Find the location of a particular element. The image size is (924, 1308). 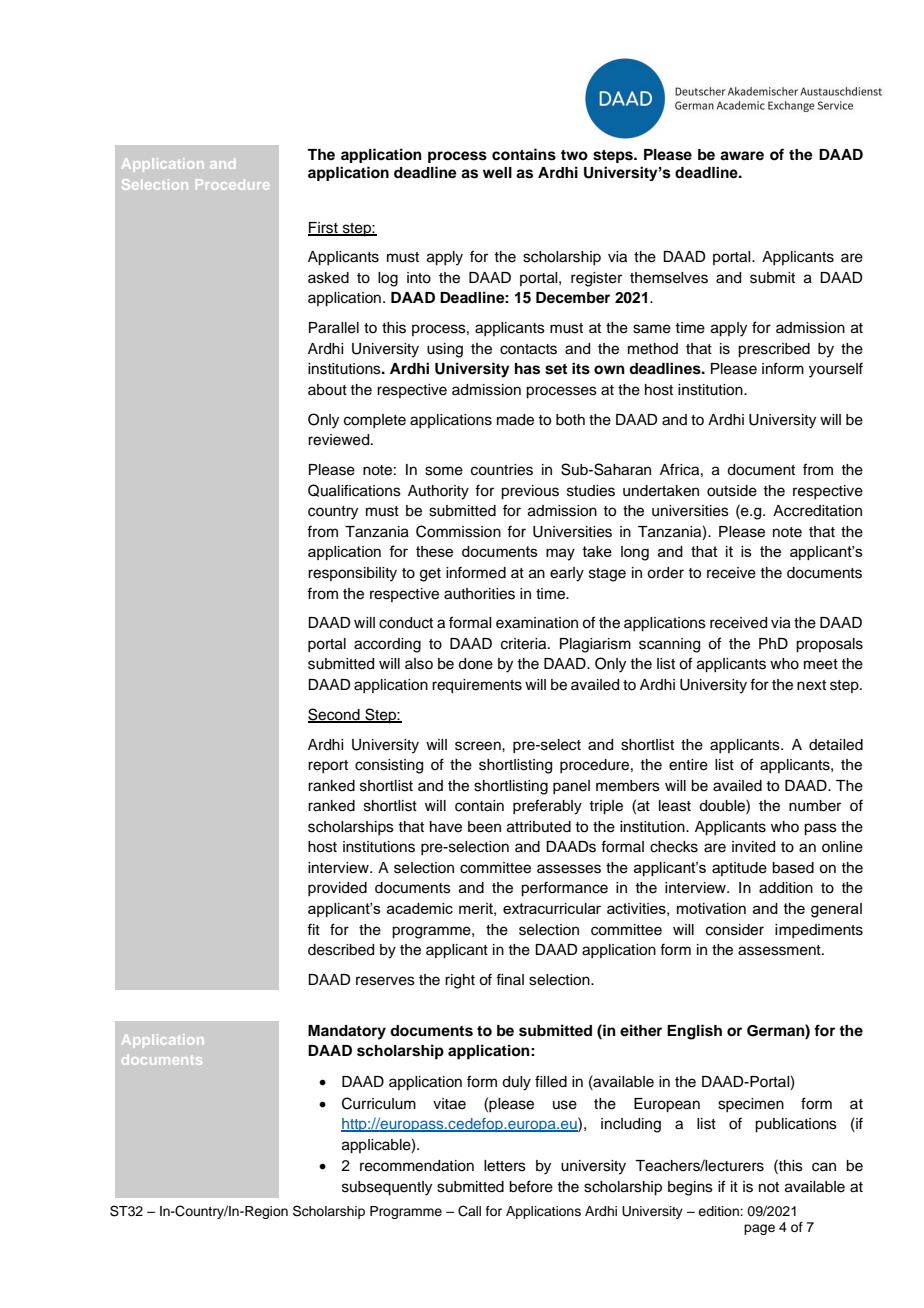

prescribed is located at coordinates (774, 350).
